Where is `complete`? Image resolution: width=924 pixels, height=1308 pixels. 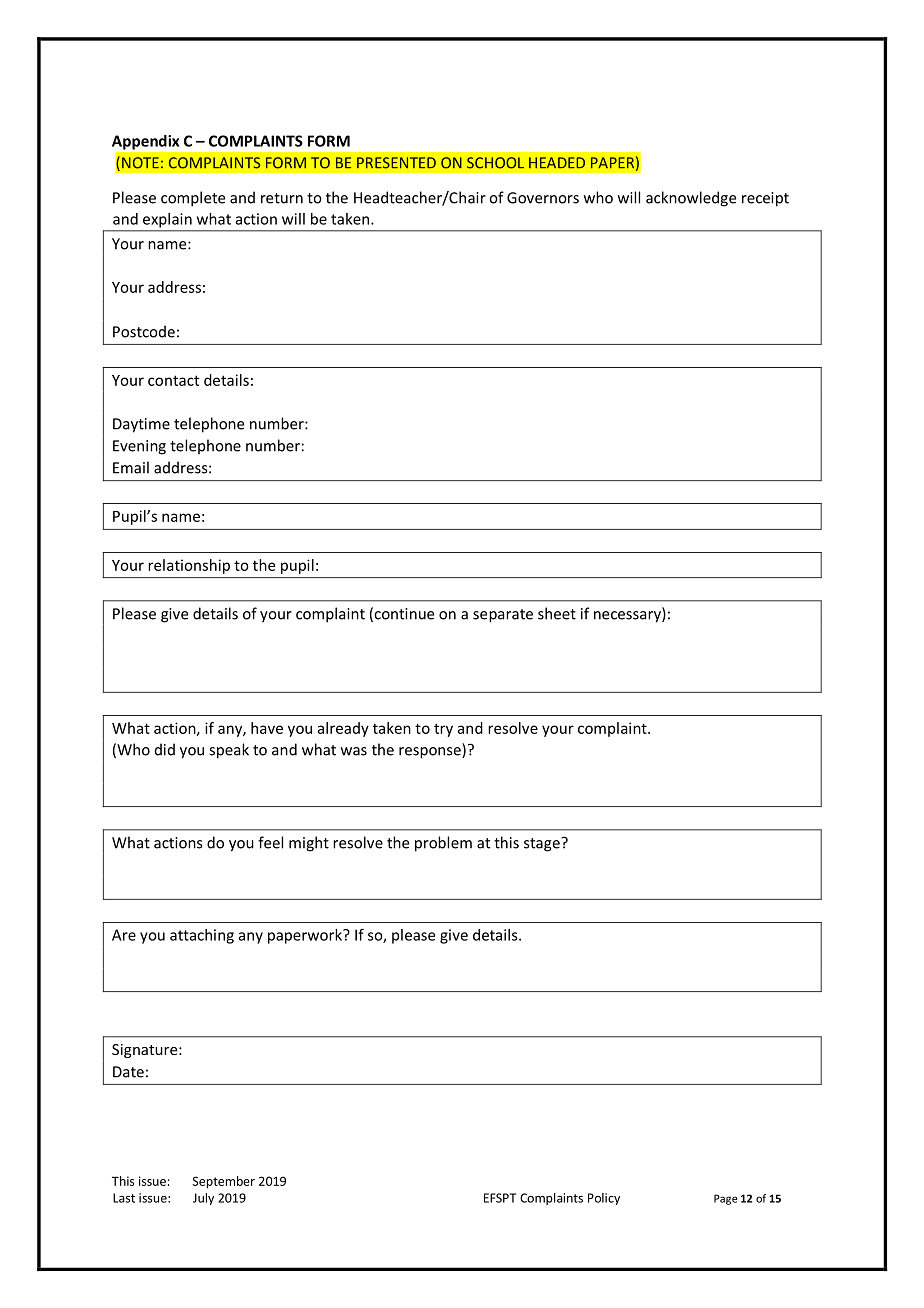
complete is located at coordinates (193, 199).
